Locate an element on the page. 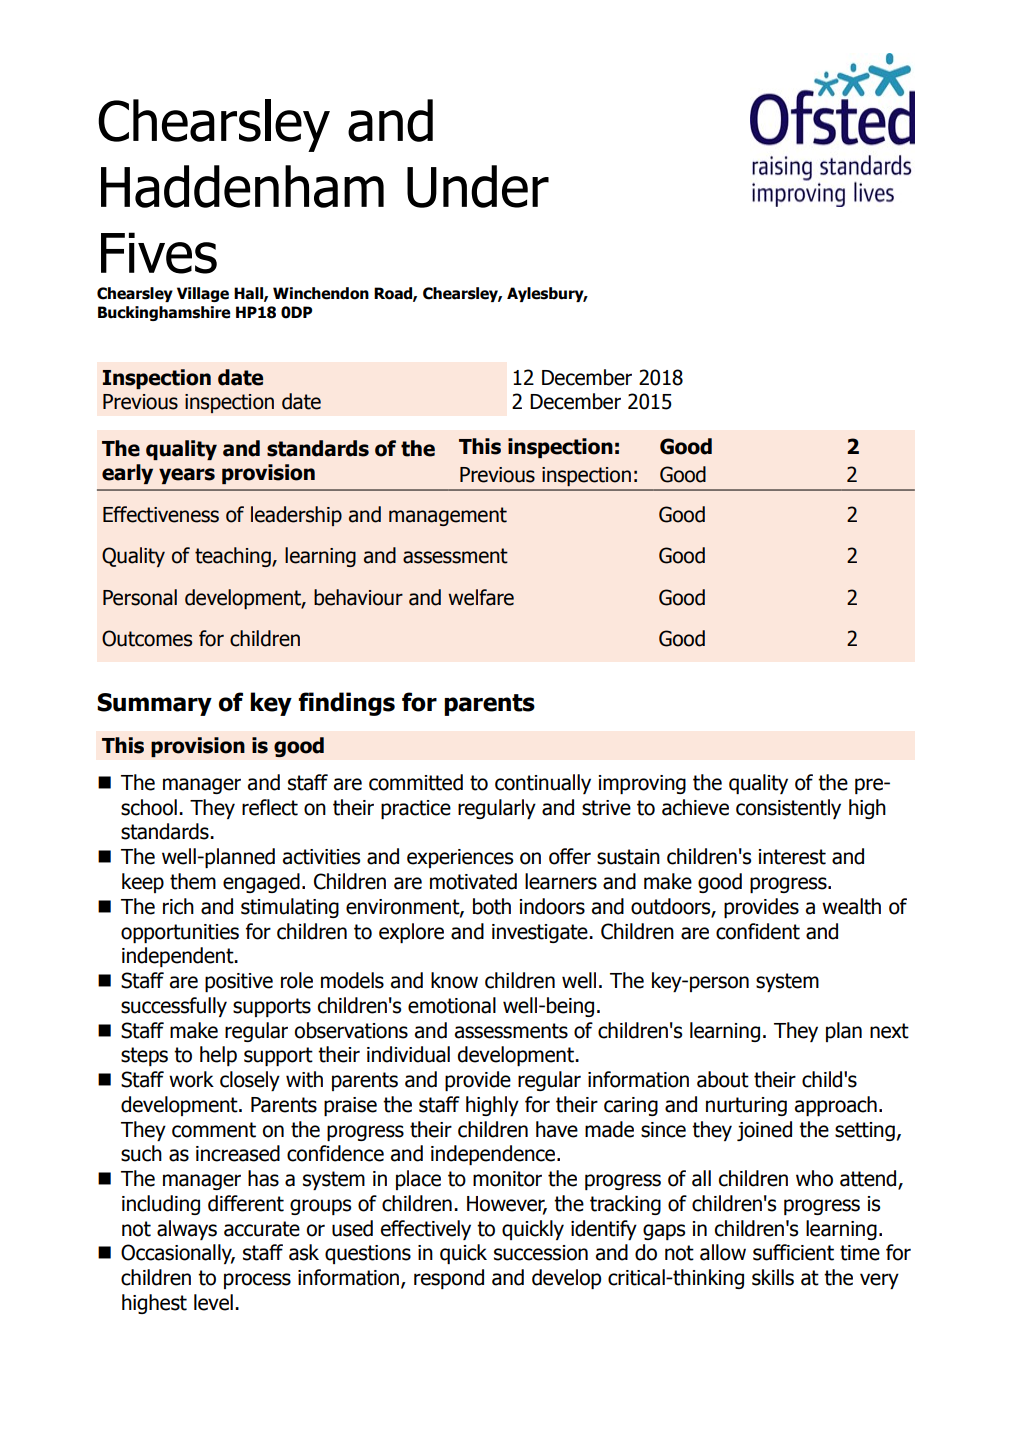 This page has height=1433, width=1011. process is located at coordinates (257, 1281).
